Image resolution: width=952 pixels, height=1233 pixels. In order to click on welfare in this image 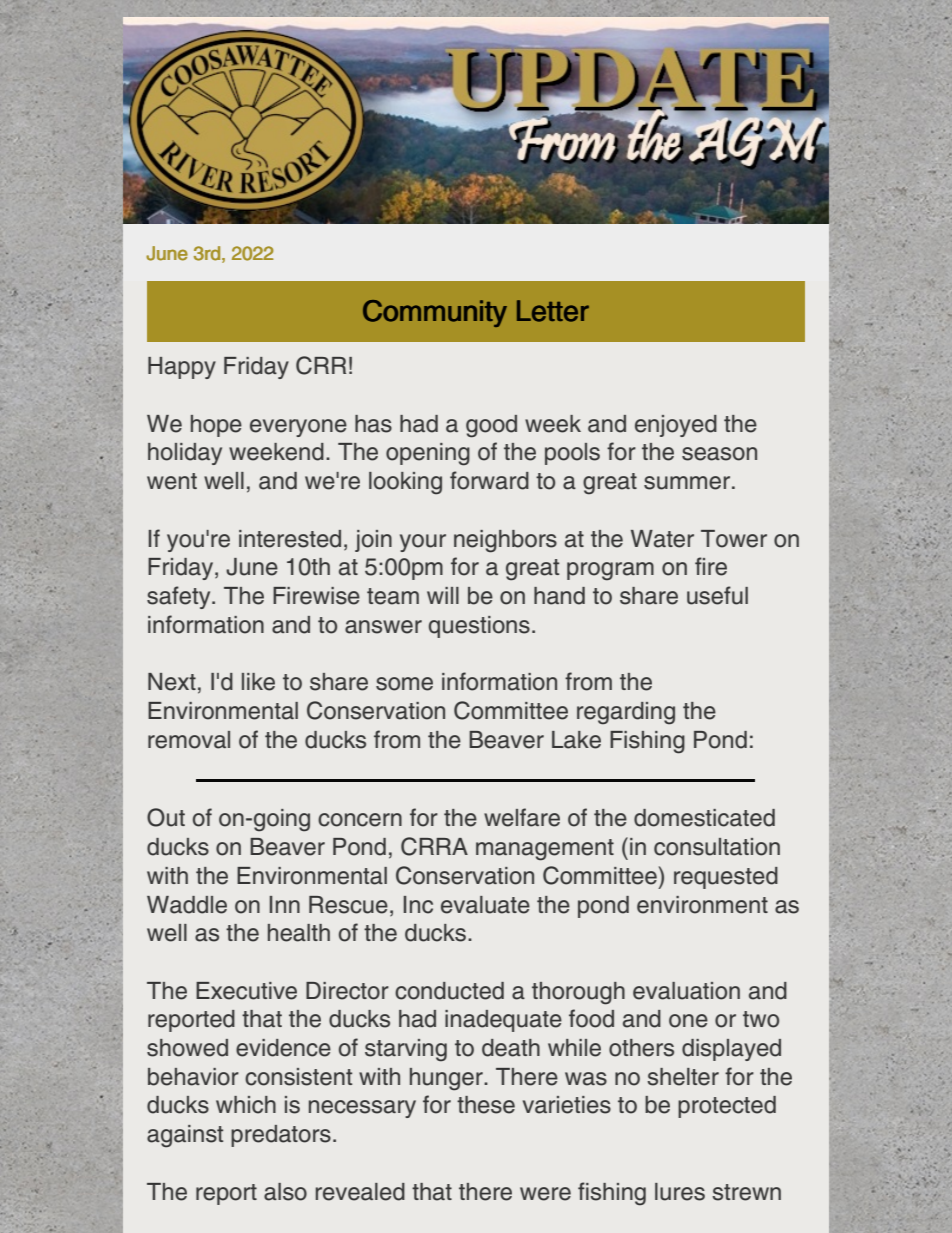, I will do `click(522, 817)`.
